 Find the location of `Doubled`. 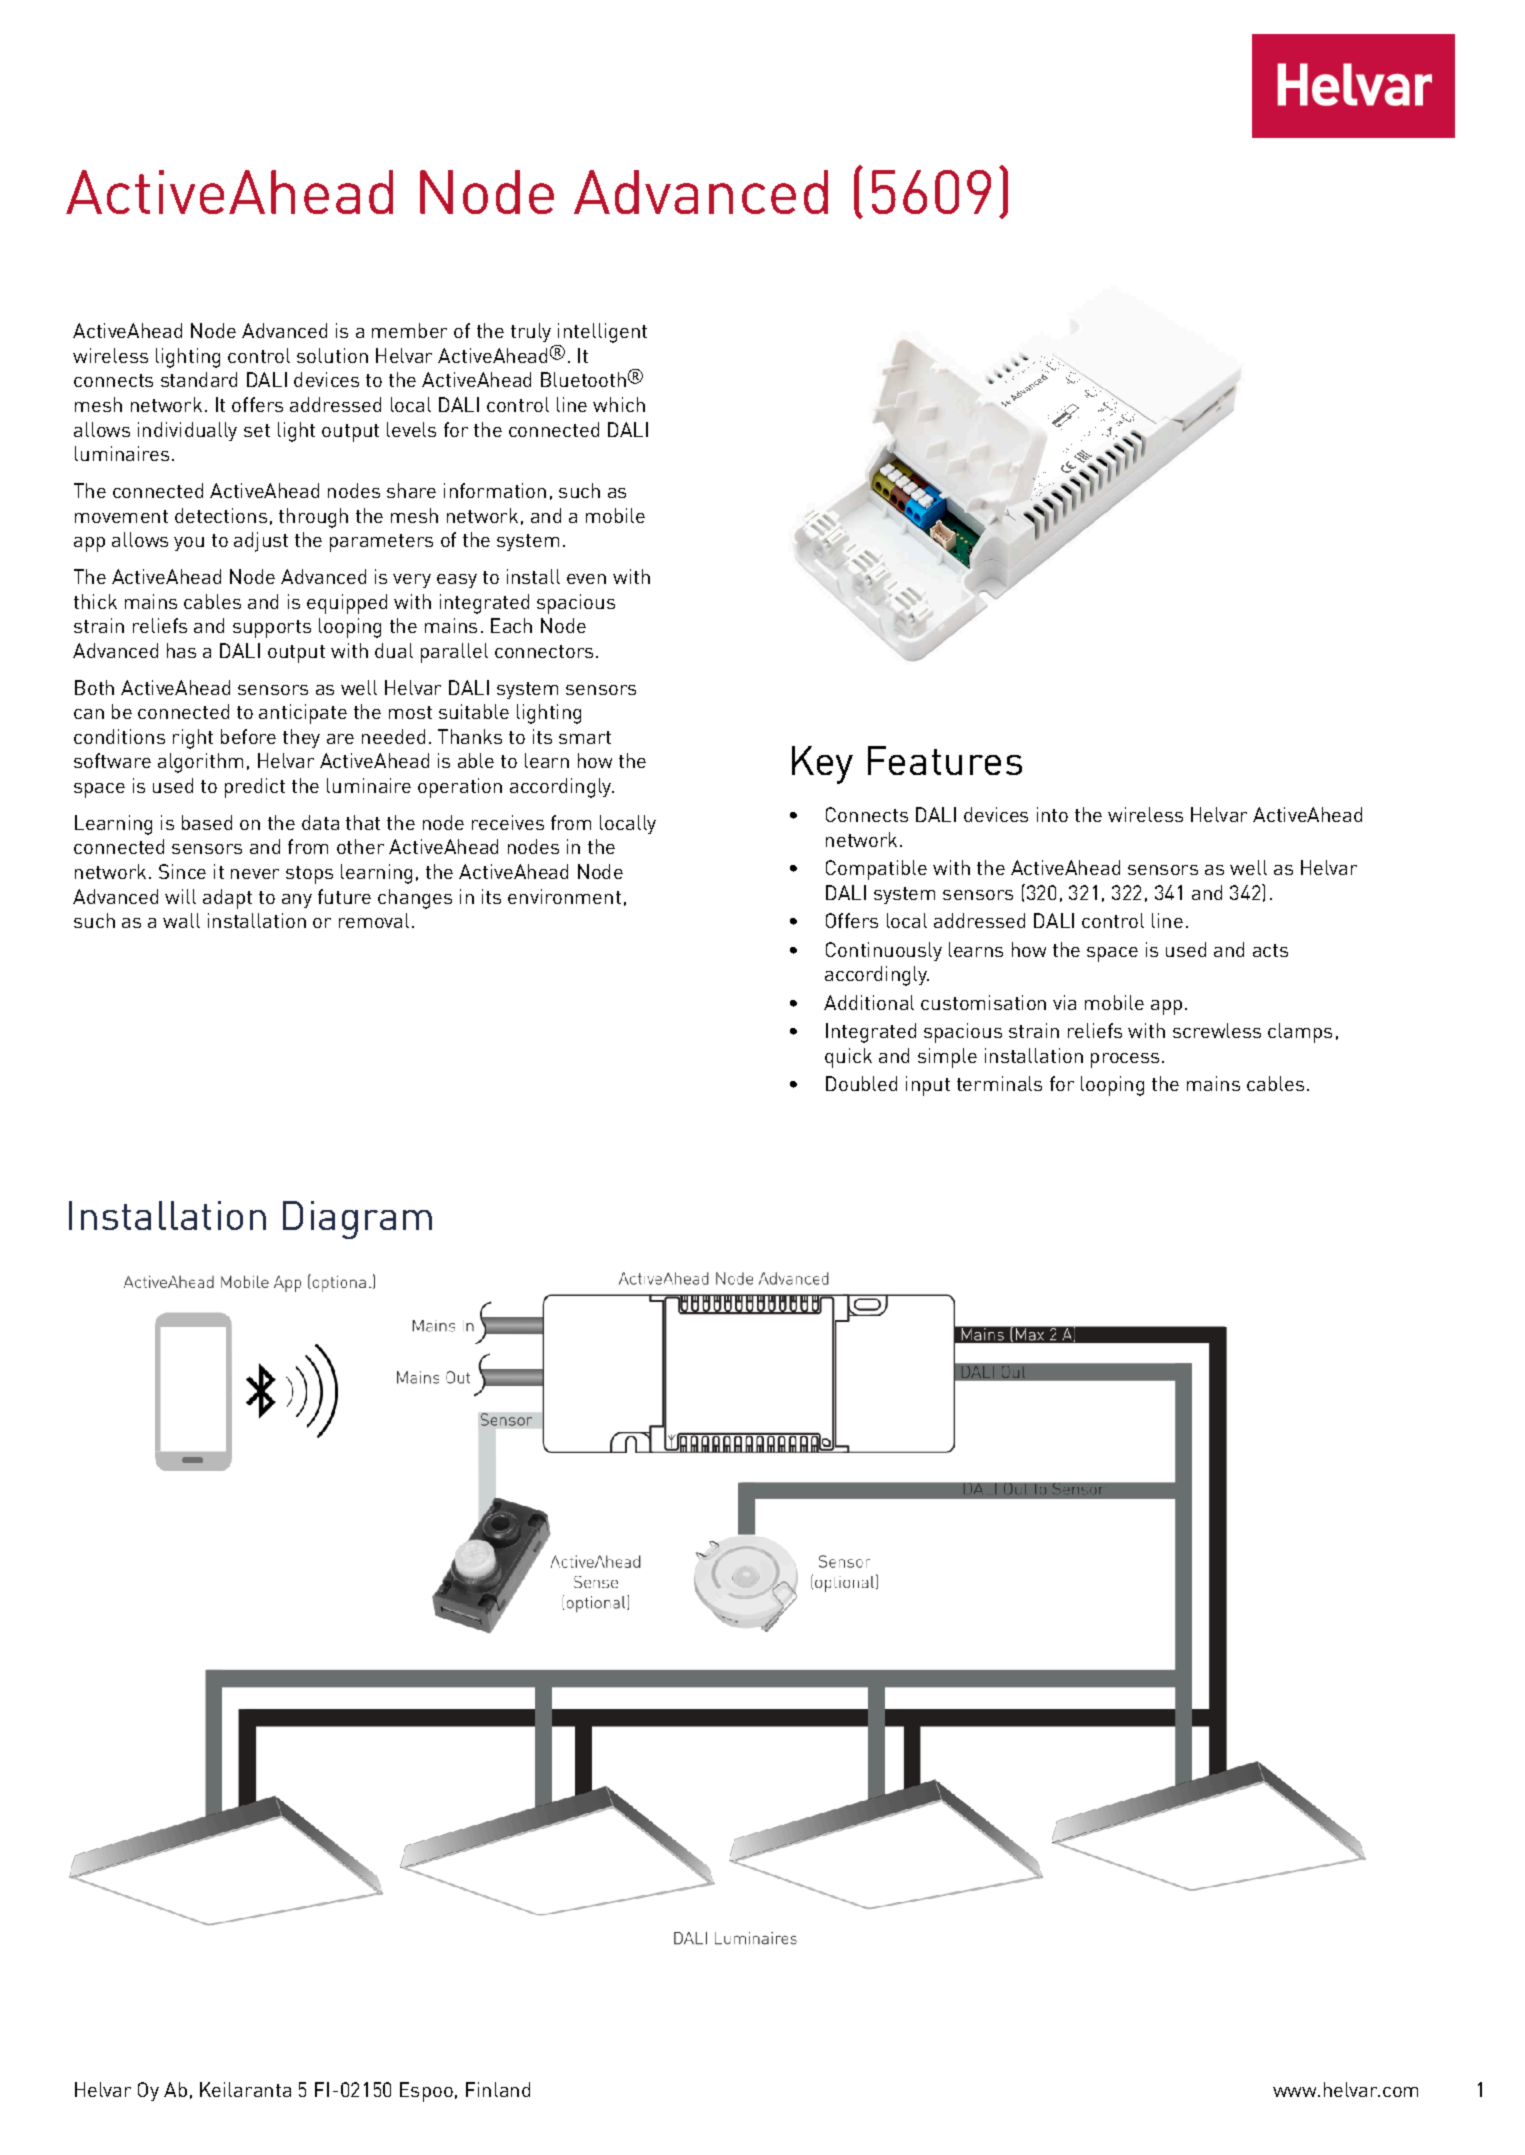

Doubled is located at coordinates (861, 1083).
